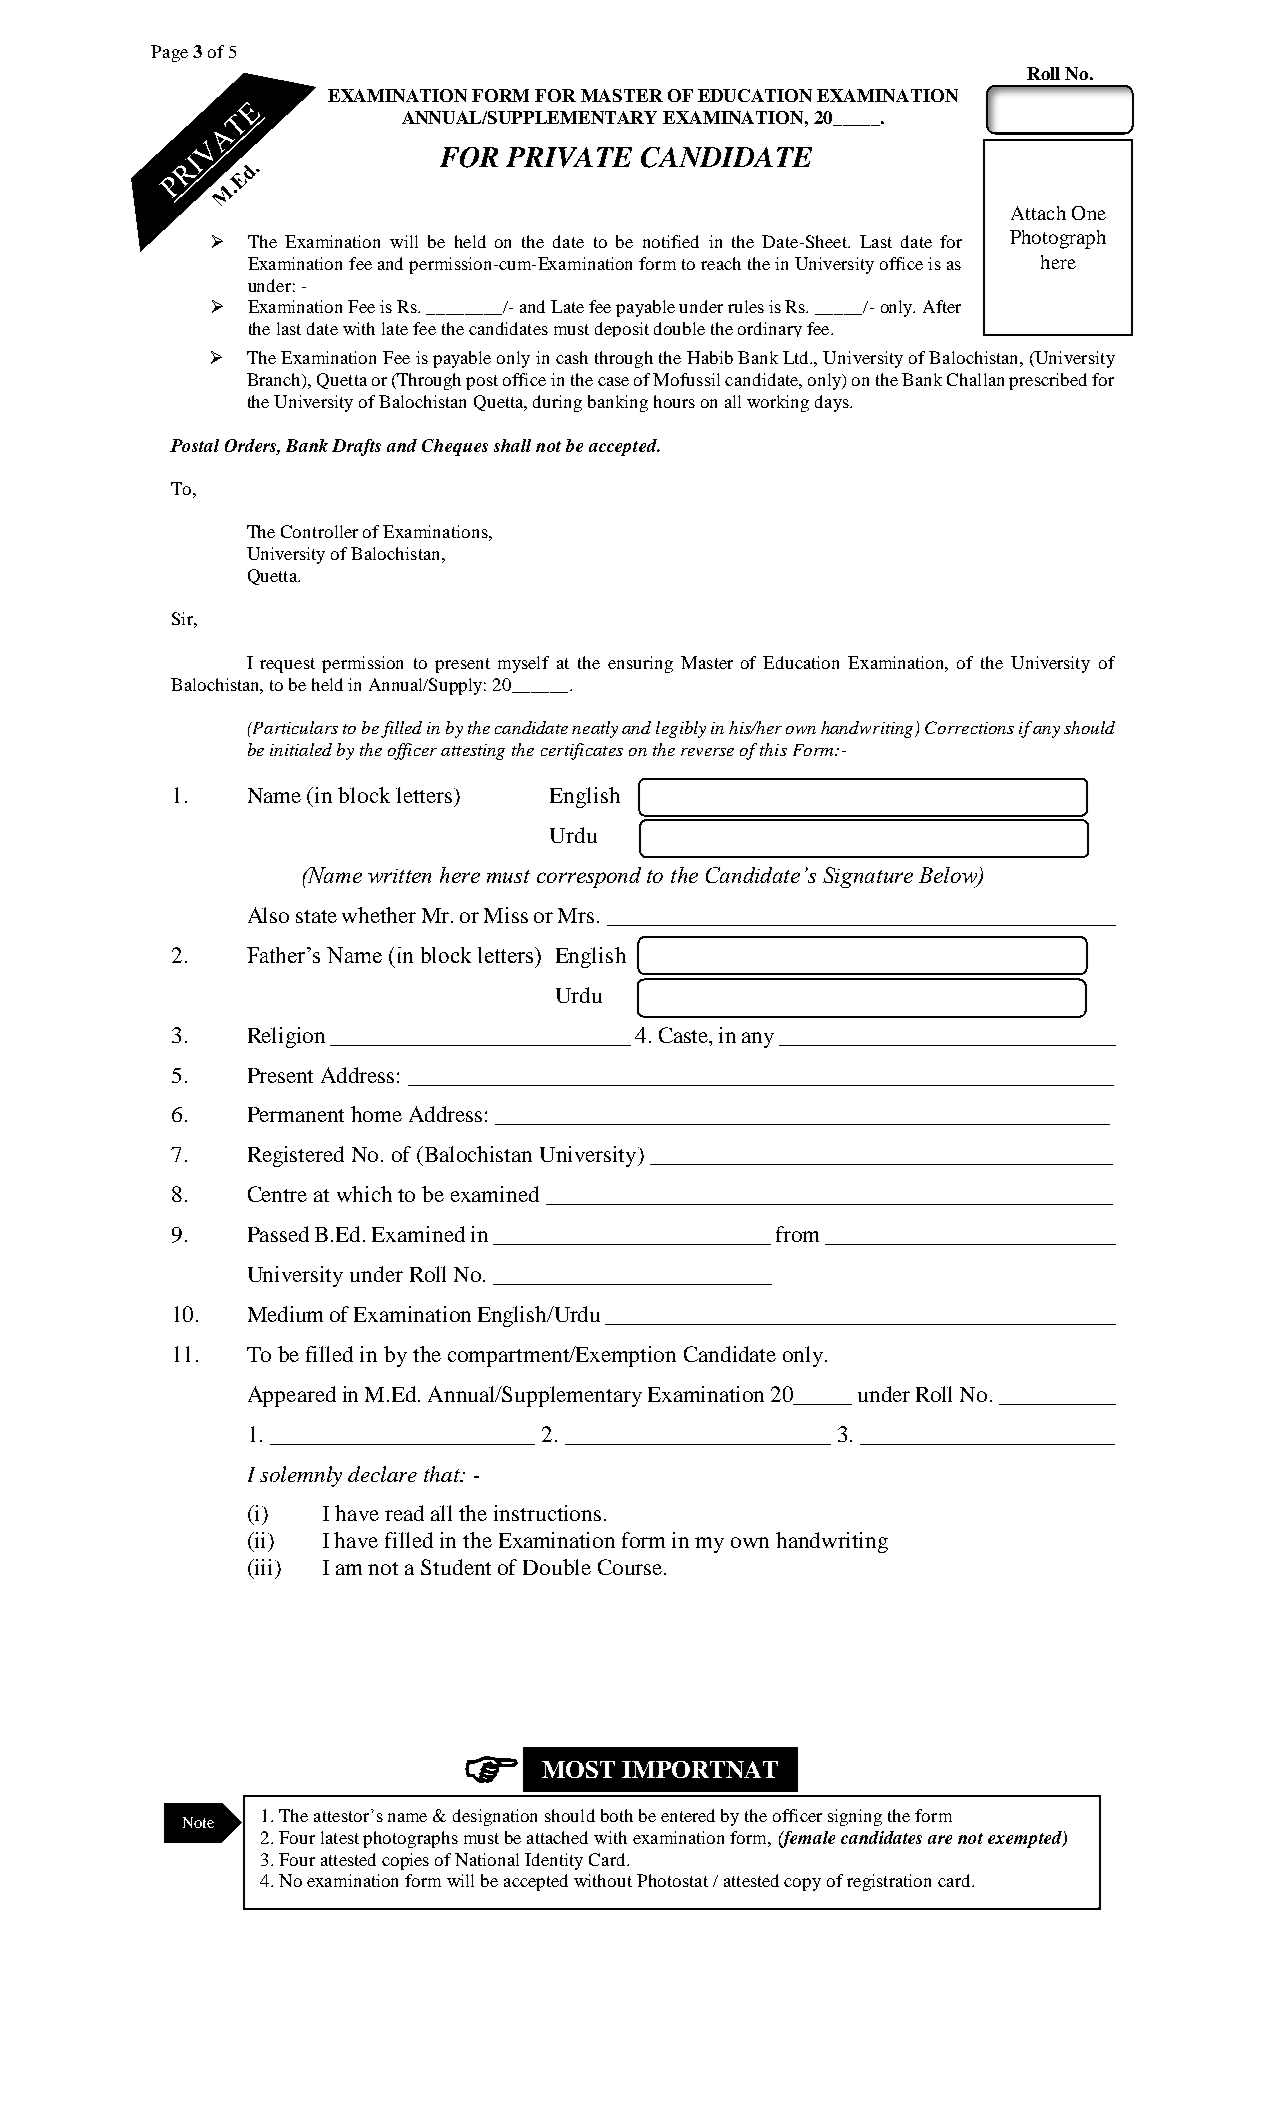 This document has height=2120, width=1287. Describe the element at coordinates (547, 1513) in the document. I see `instructions` at that location.
